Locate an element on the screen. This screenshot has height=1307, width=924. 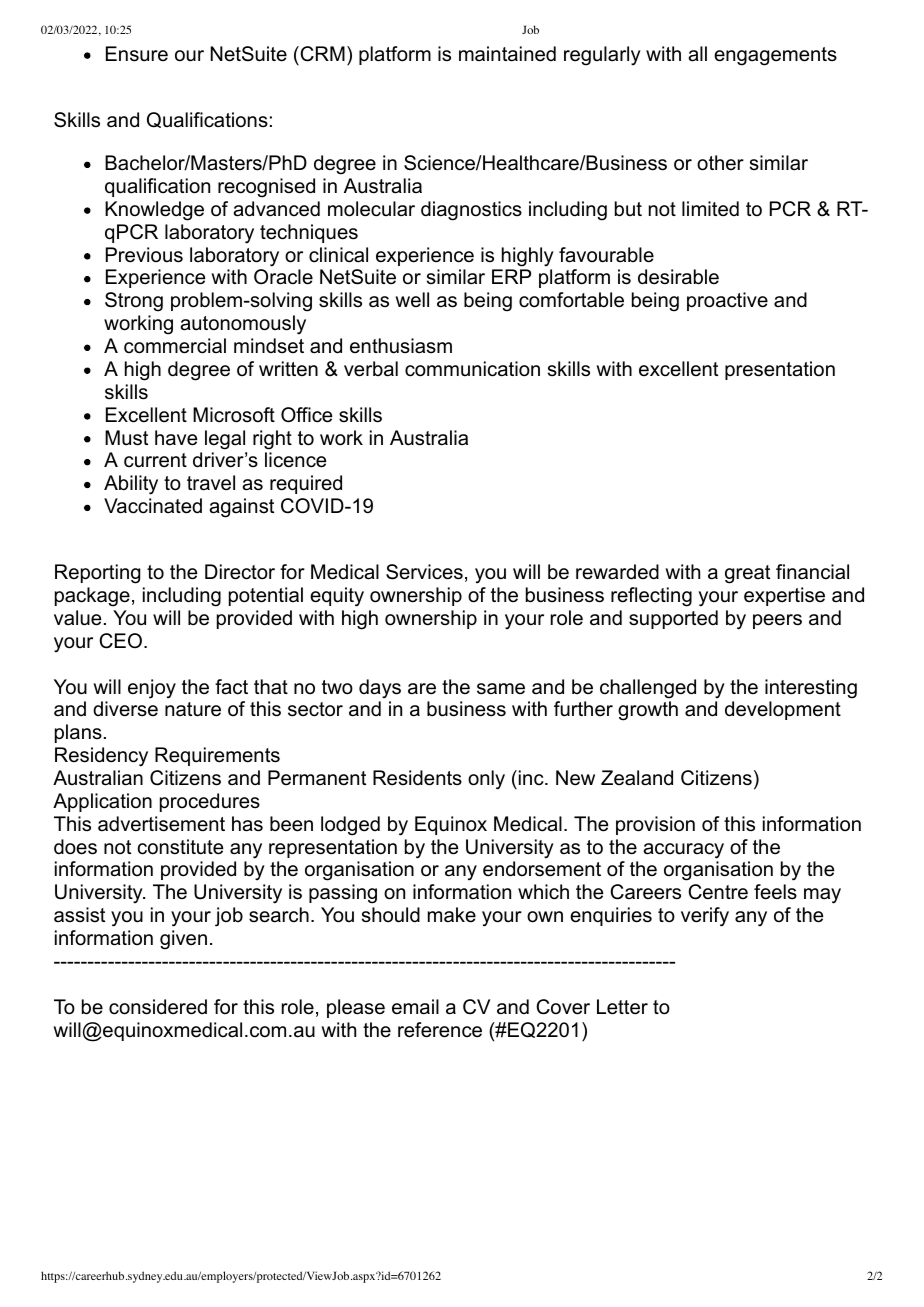
peers is located at coordinates (777, 621).
